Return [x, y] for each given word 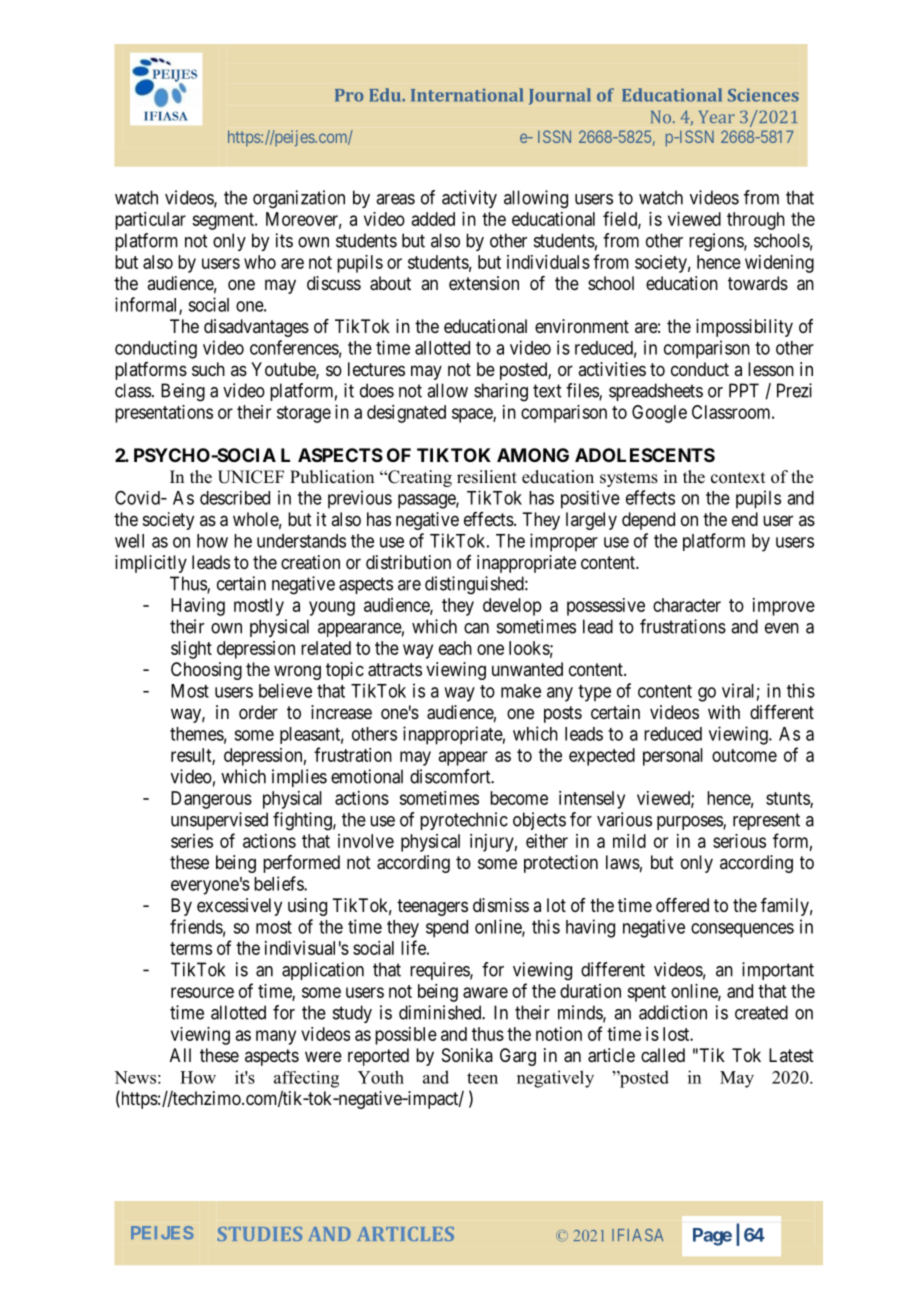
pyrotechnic [464, 821]
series [192, 841]
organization [299, 199]
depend [648, 521]
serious [739, 841]
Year [717, 117]
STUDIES [260, 1234]
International [467, 95]
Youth [381, 1077]
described [235, 498]
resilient [487, 477]
